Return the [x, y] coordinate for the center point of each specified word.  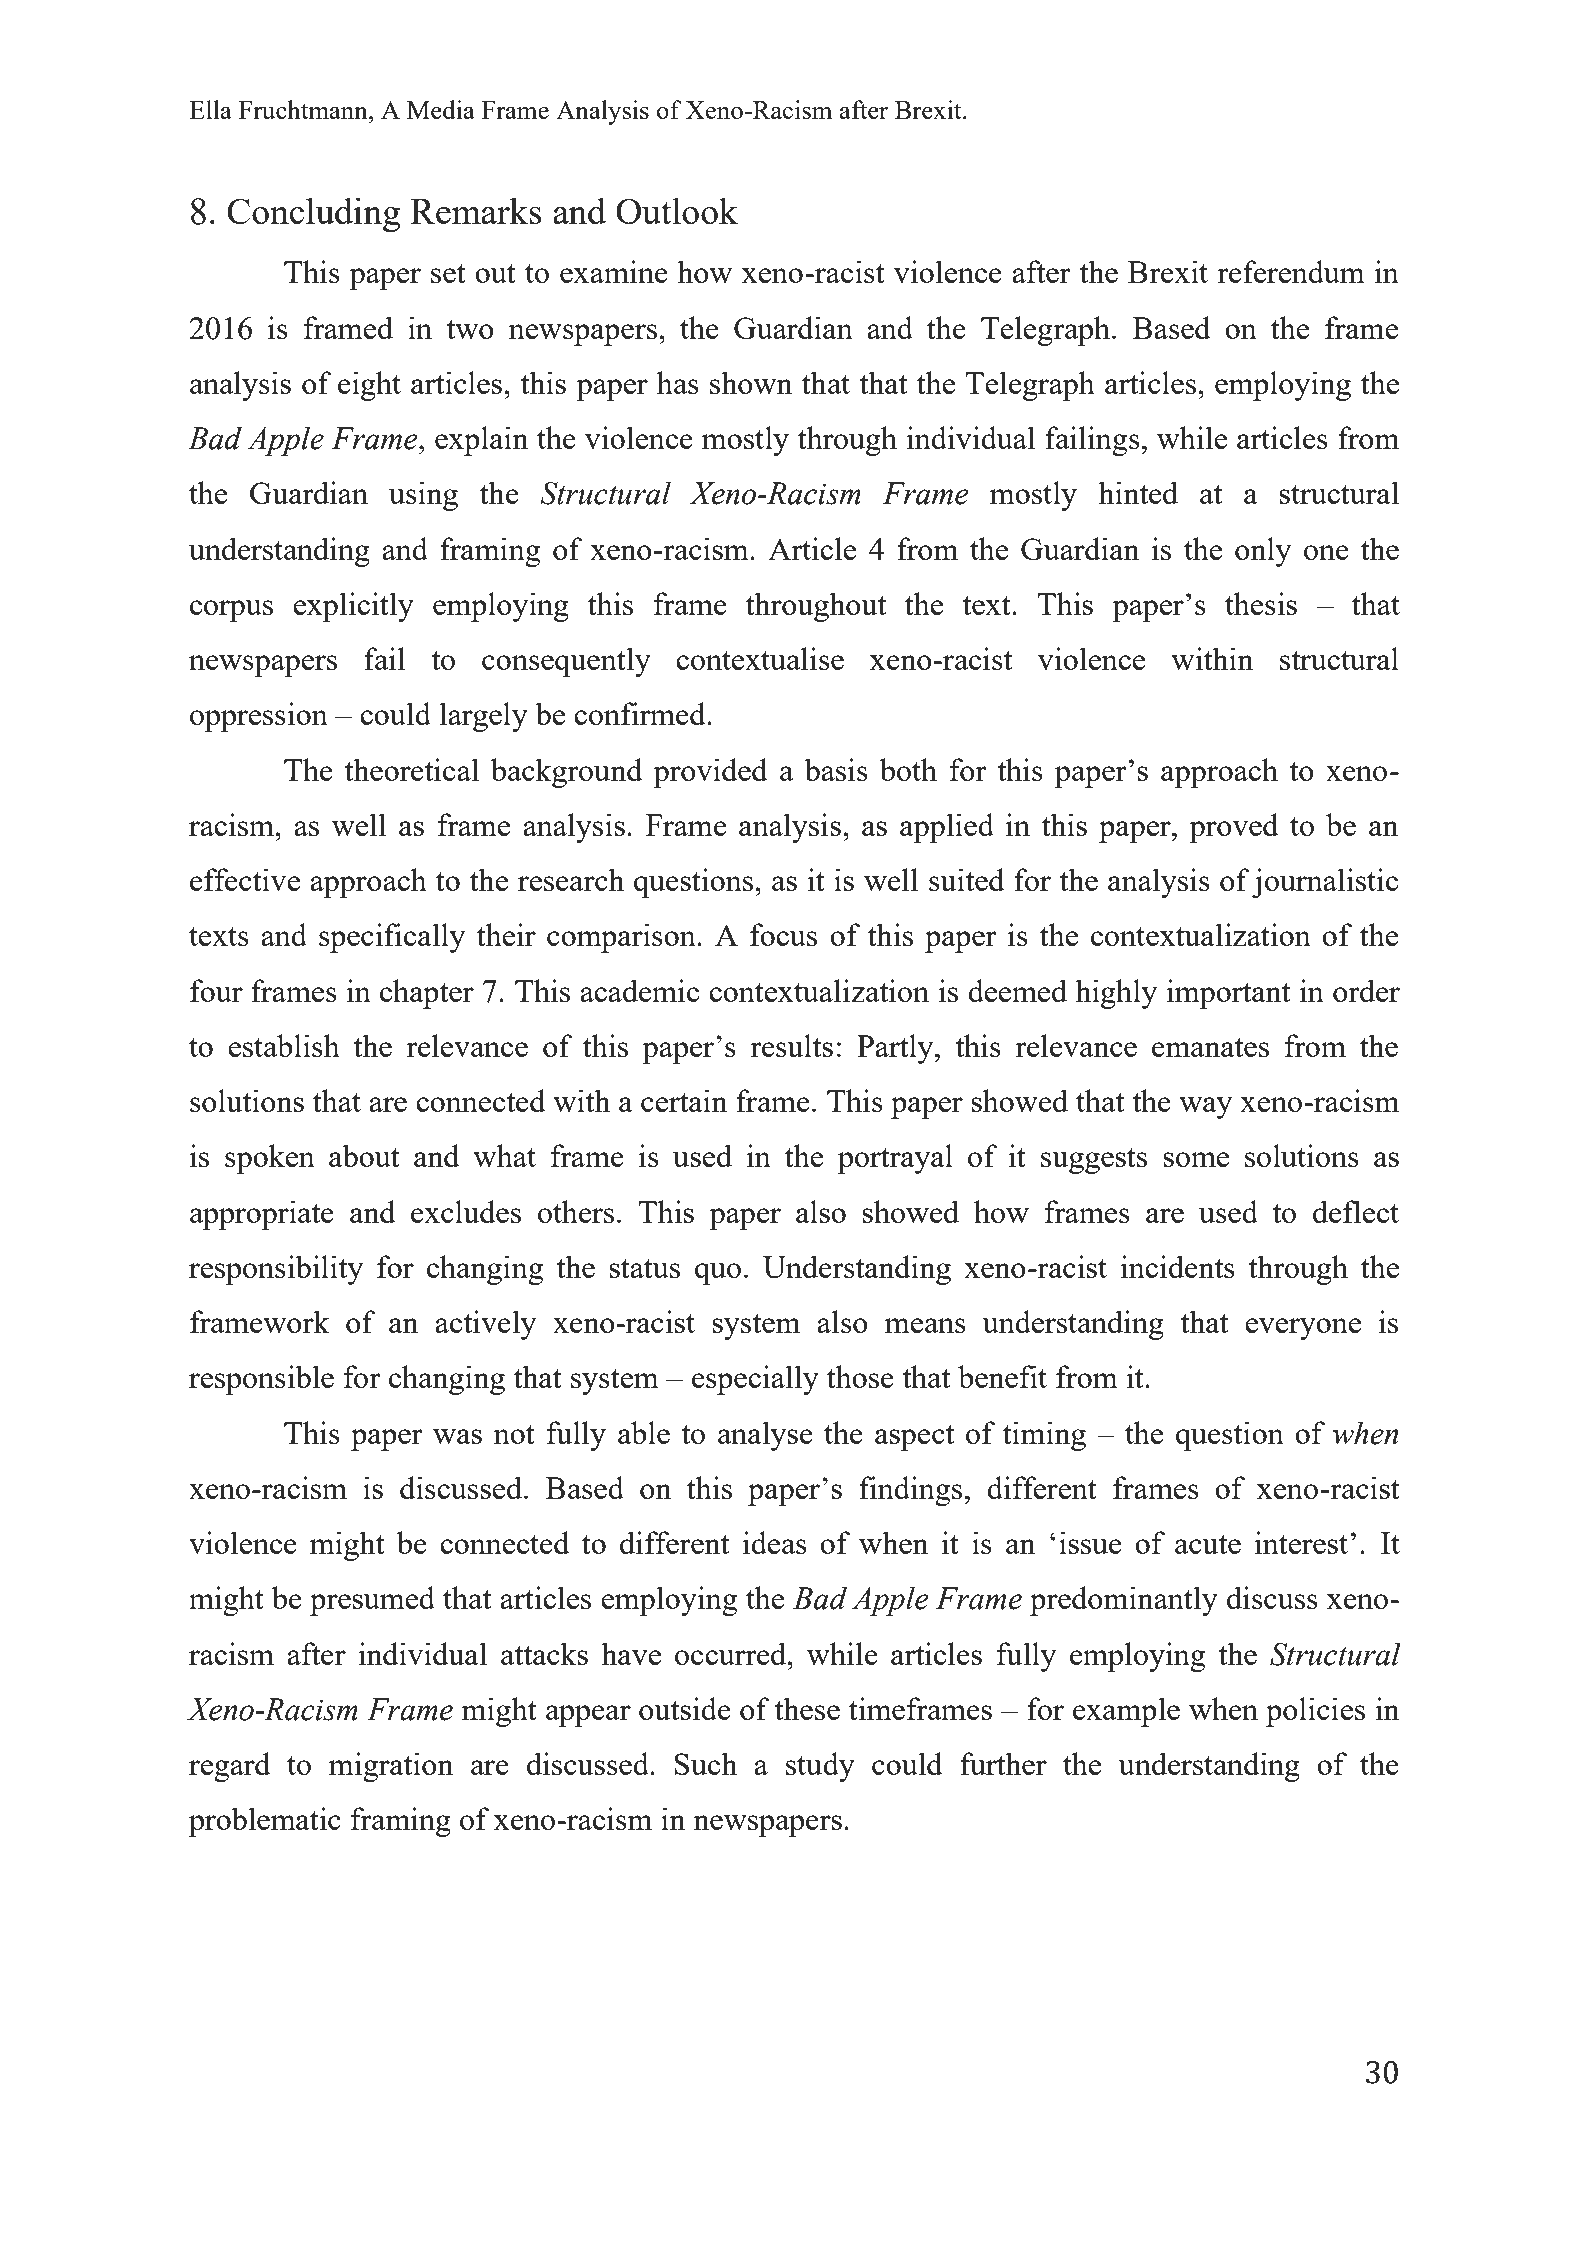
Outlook [677, 210]
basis [836, 769]
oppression [259, 717]
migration [391, 1767]
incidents [1177, 1266]
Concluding [313, 215]
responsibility [276, 1270]
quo [718, 1274]
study [820, 1767]
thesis [1261, 603]
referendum [1291, 271]
